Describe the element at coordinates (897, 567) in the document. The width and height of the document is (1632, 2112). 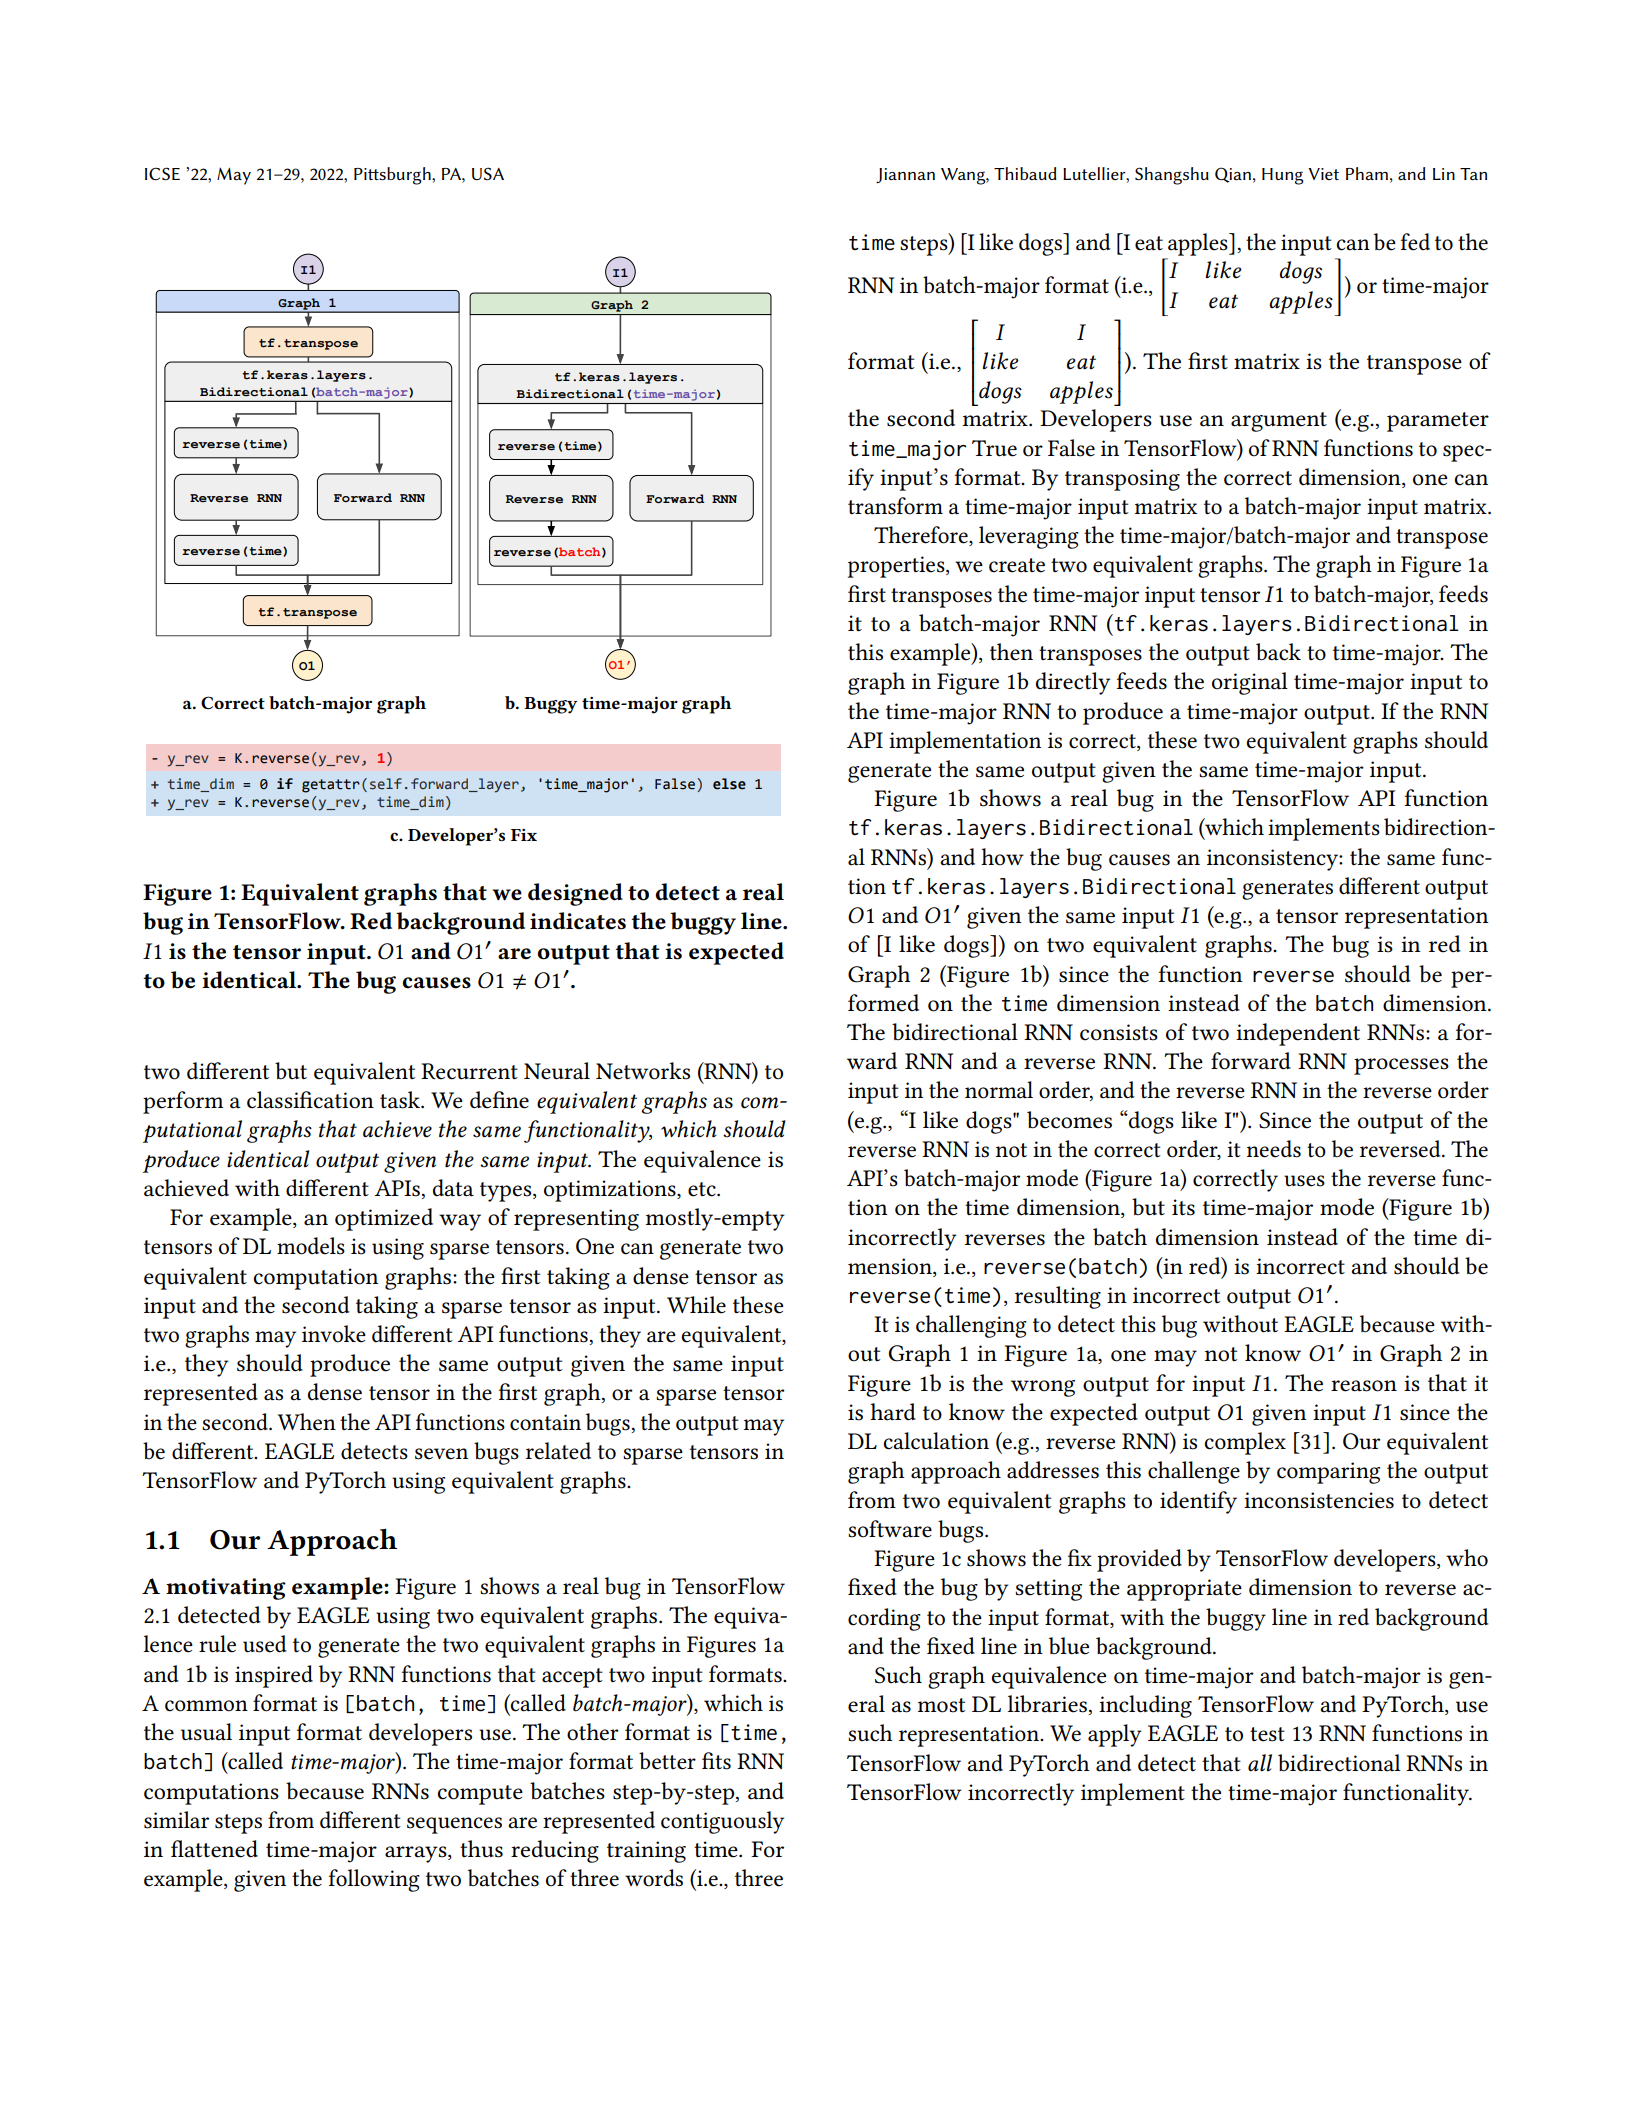
I see `properties` at that location.
